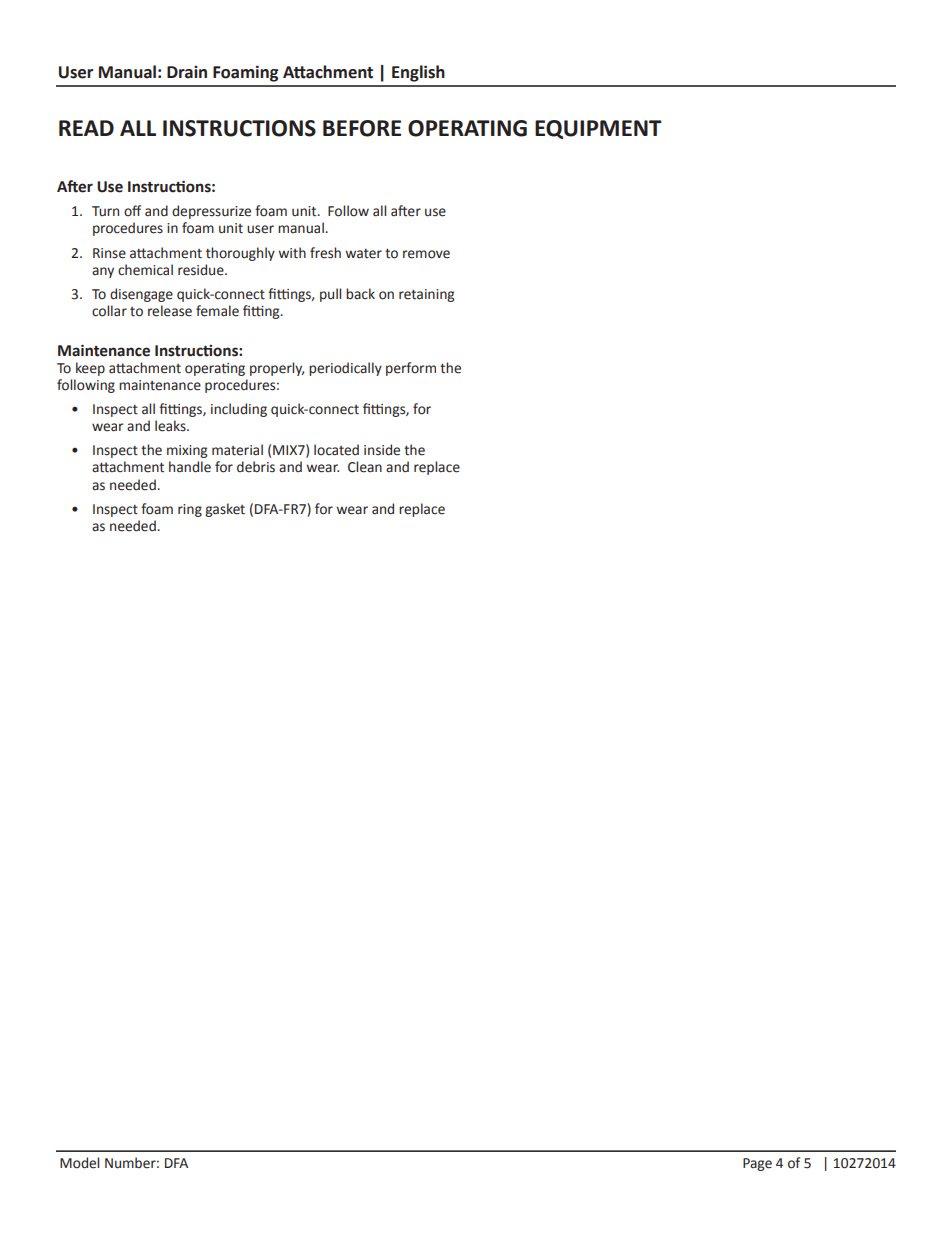 The height and width of the screenshot is (1233, 952). I want to click on handle, so click(190, 467).
